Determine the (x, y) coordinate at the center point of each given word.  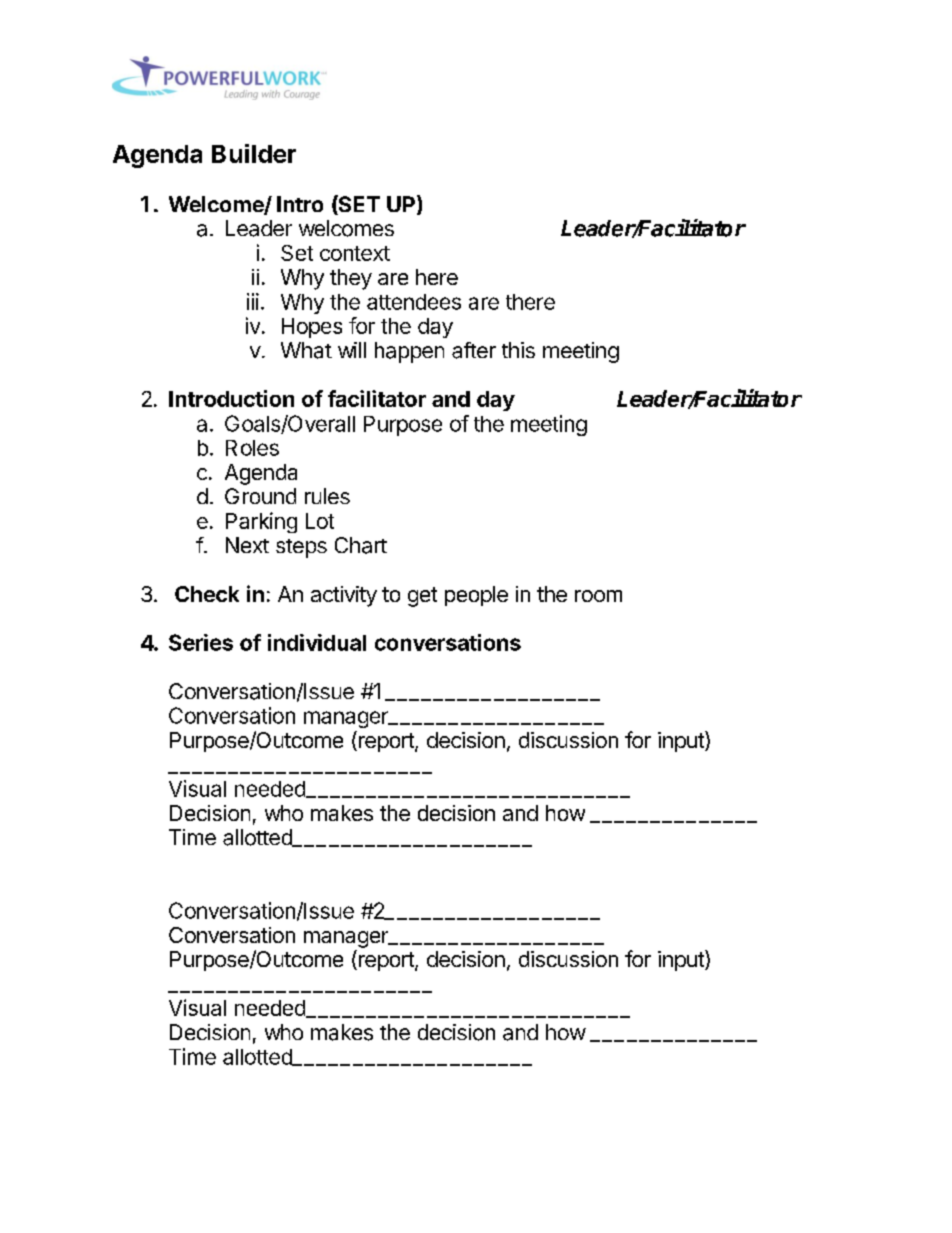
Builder (254, 153)
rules (327, 496)
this (518, 350)
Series (201, 642)
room (598, 596)
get (422, 597)
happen (409, 352)
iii (253, 301)
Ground (260, 496)
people (476, 596)
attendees (414, 302)
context (355, 253)
